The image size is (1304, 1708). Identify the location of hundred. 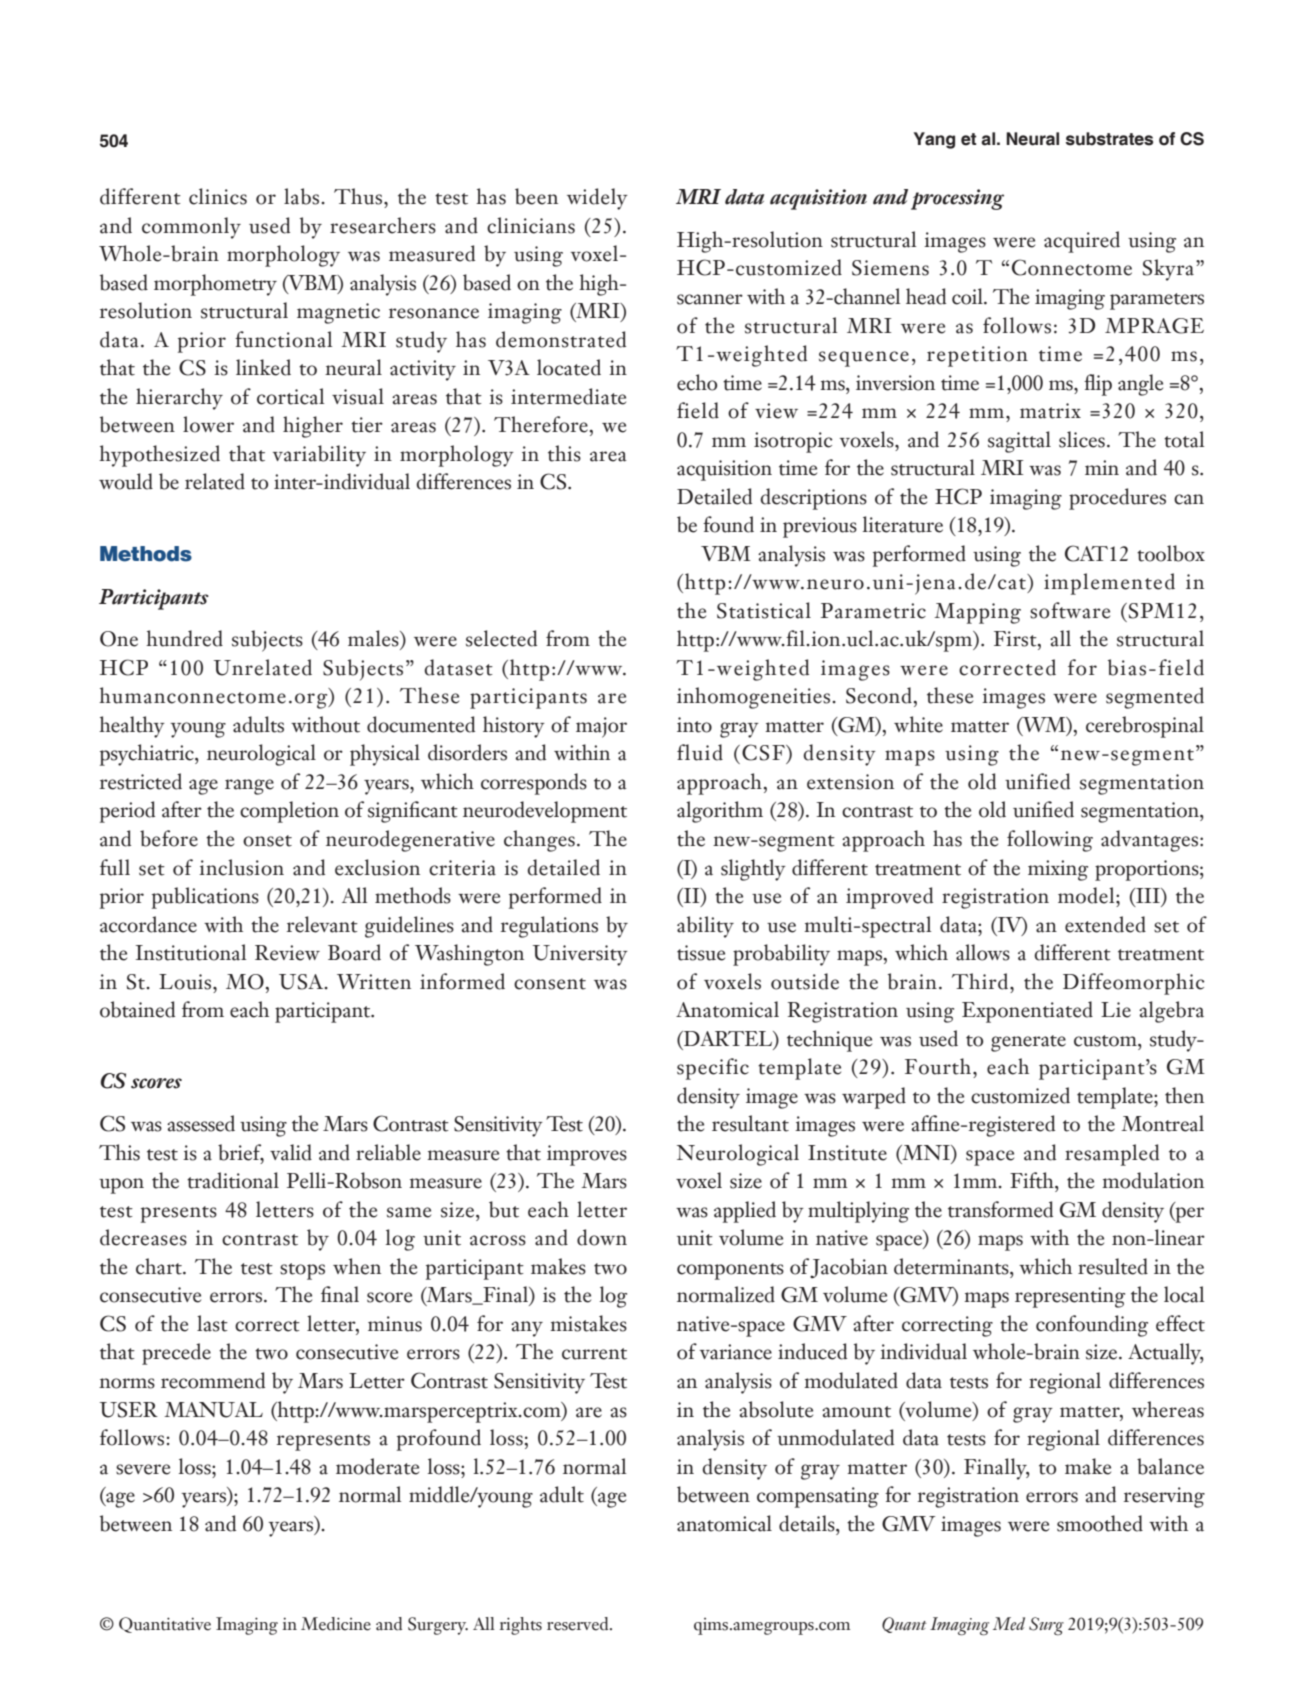
(184, 638).
